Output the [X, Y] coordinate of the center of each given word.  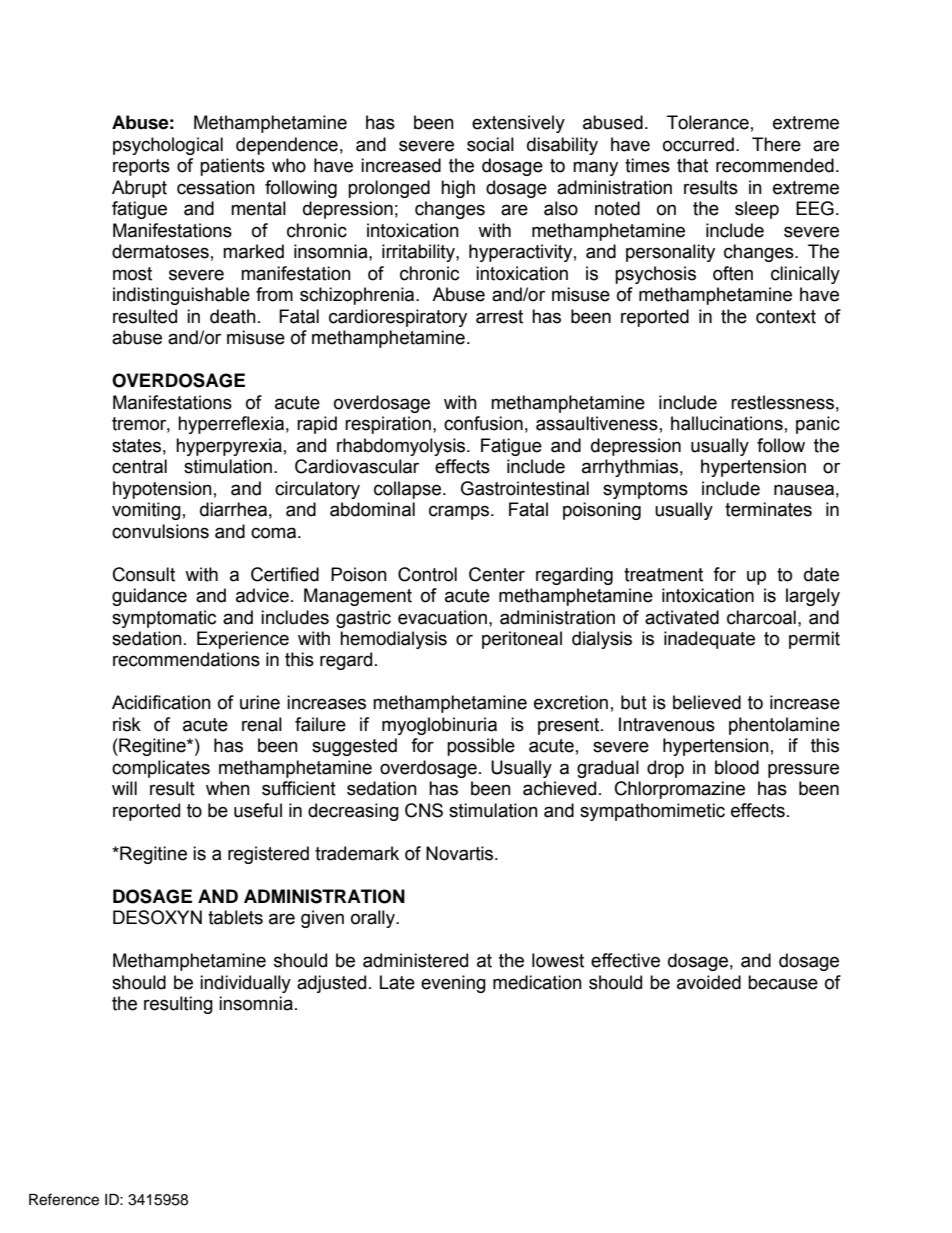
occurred [698, 144]
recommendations [186, 659]
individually [245, 984]
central [139, 466]
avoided [709, 982]
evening [453, 984]
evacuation [442, 617]
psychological [168, 146]
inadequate [709, 640]
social [490, 144]
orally [374, 919]
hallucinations [727, 423]
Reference [64, 1199]
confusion [483, 423]
